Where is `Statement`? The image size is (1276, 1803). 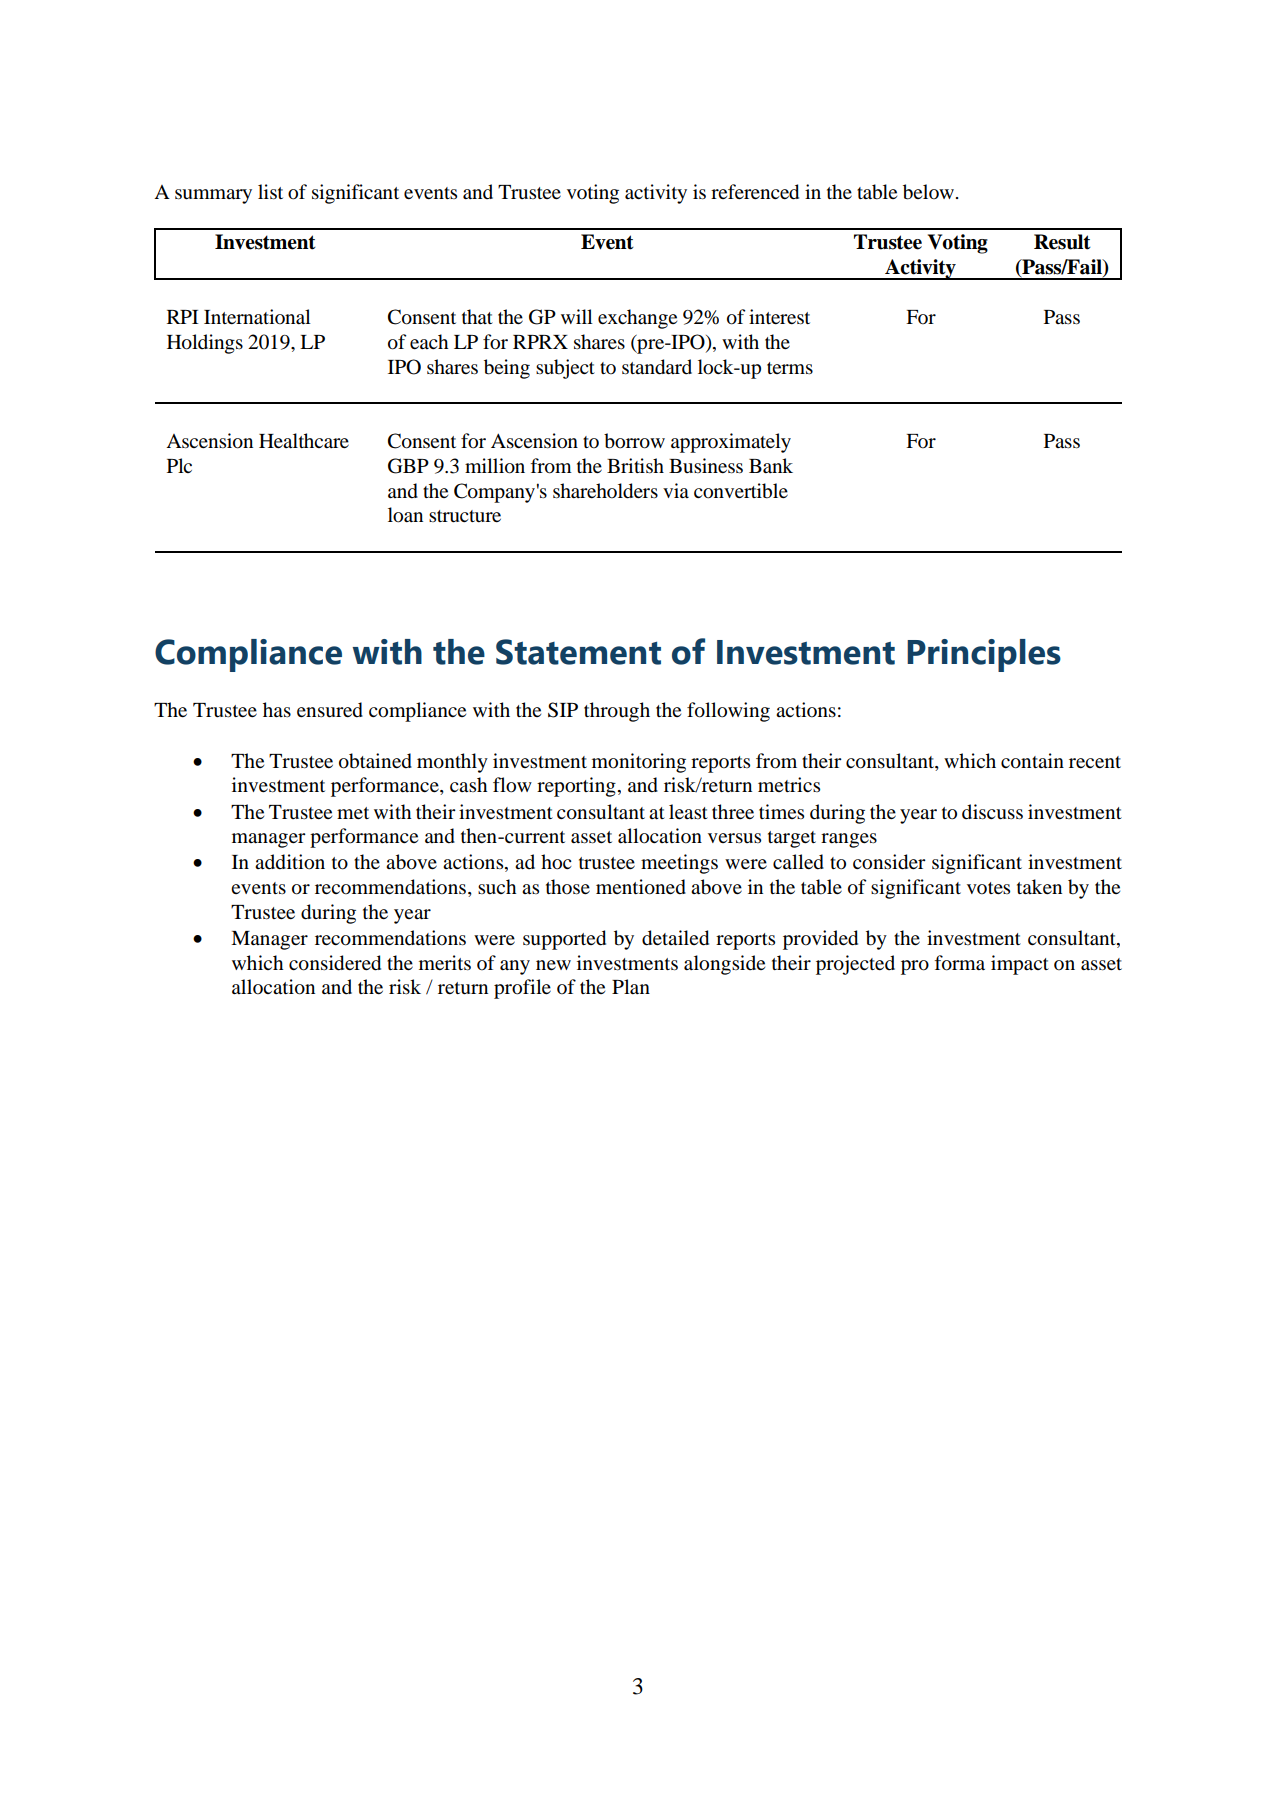
Statement is located at coordinates (578, 652).
